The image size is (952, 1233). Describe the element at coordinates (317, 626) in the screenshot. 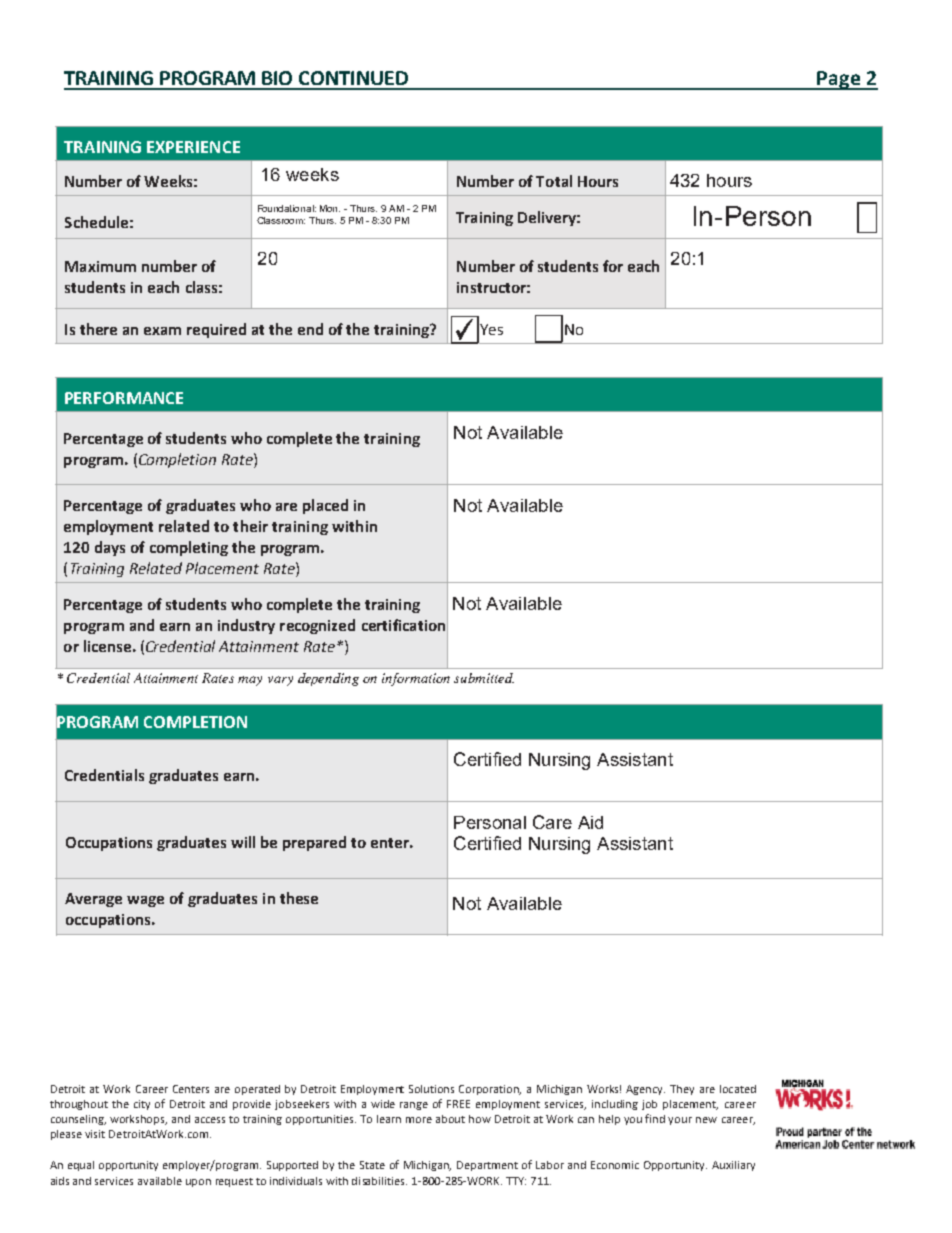

I see `recognized` at that location.
